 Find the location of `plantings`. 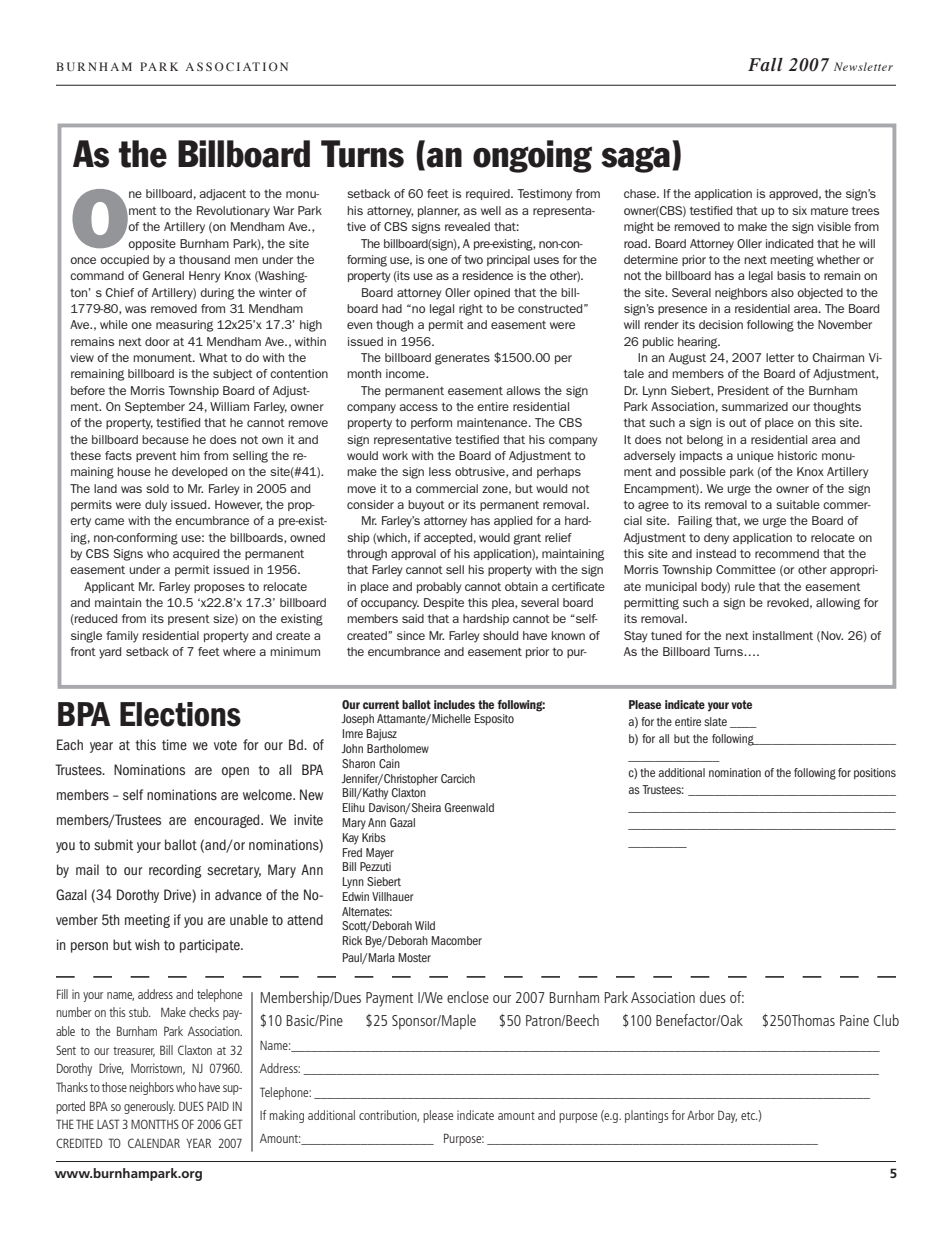

plantings is located at coordinates (647, 1116).
